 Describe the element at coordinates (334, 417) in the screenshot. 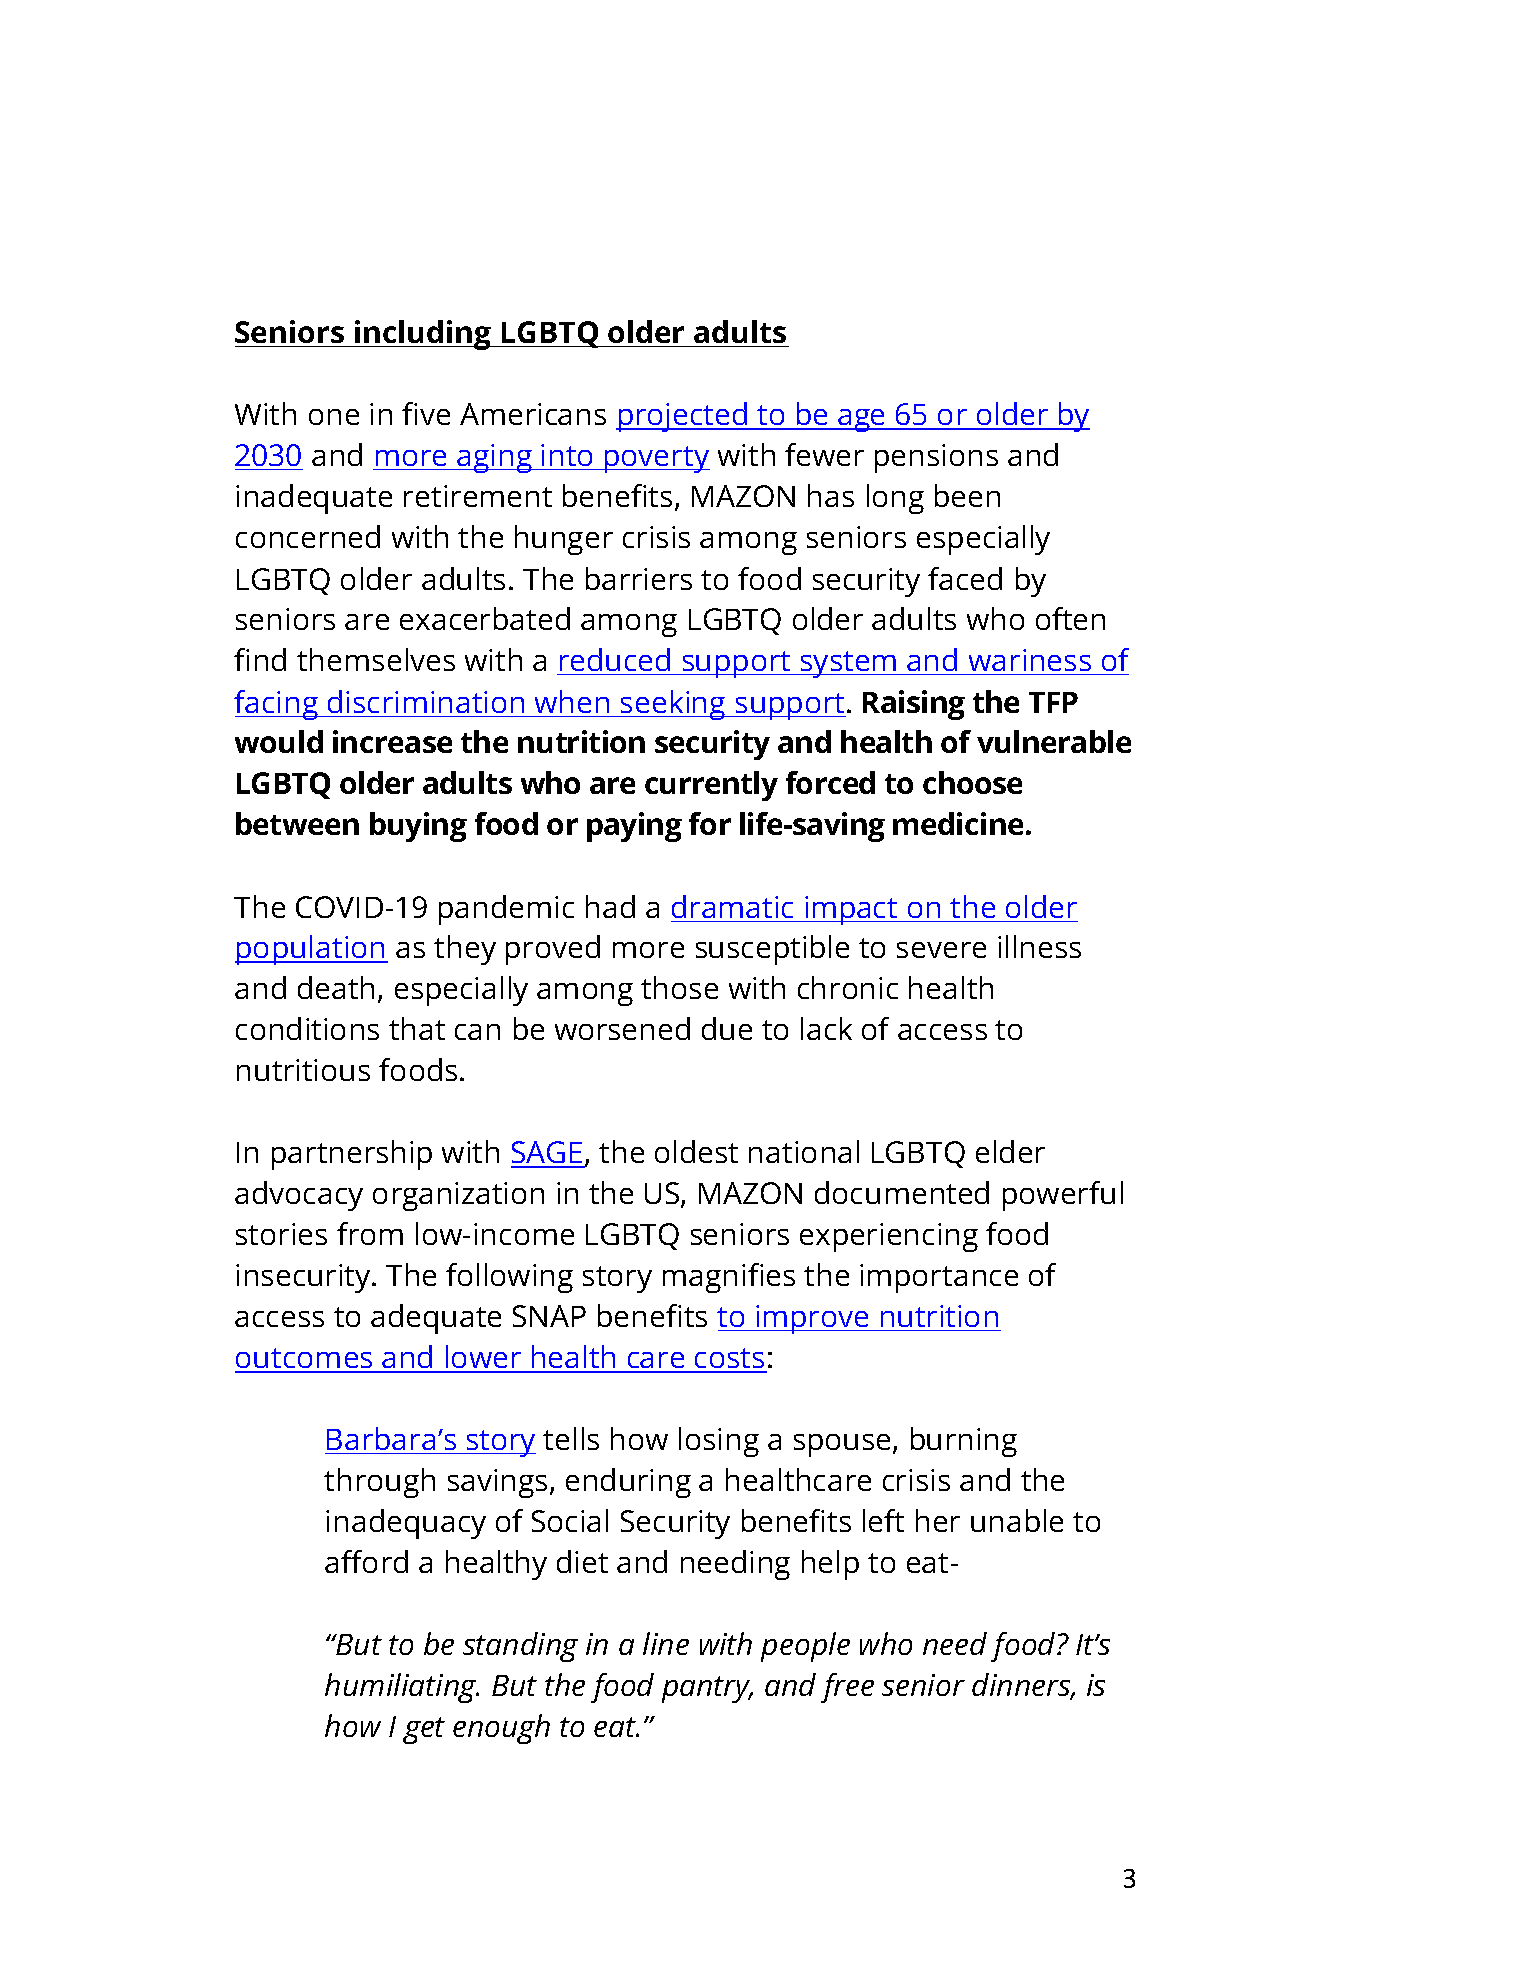

I see `one` at that location.
